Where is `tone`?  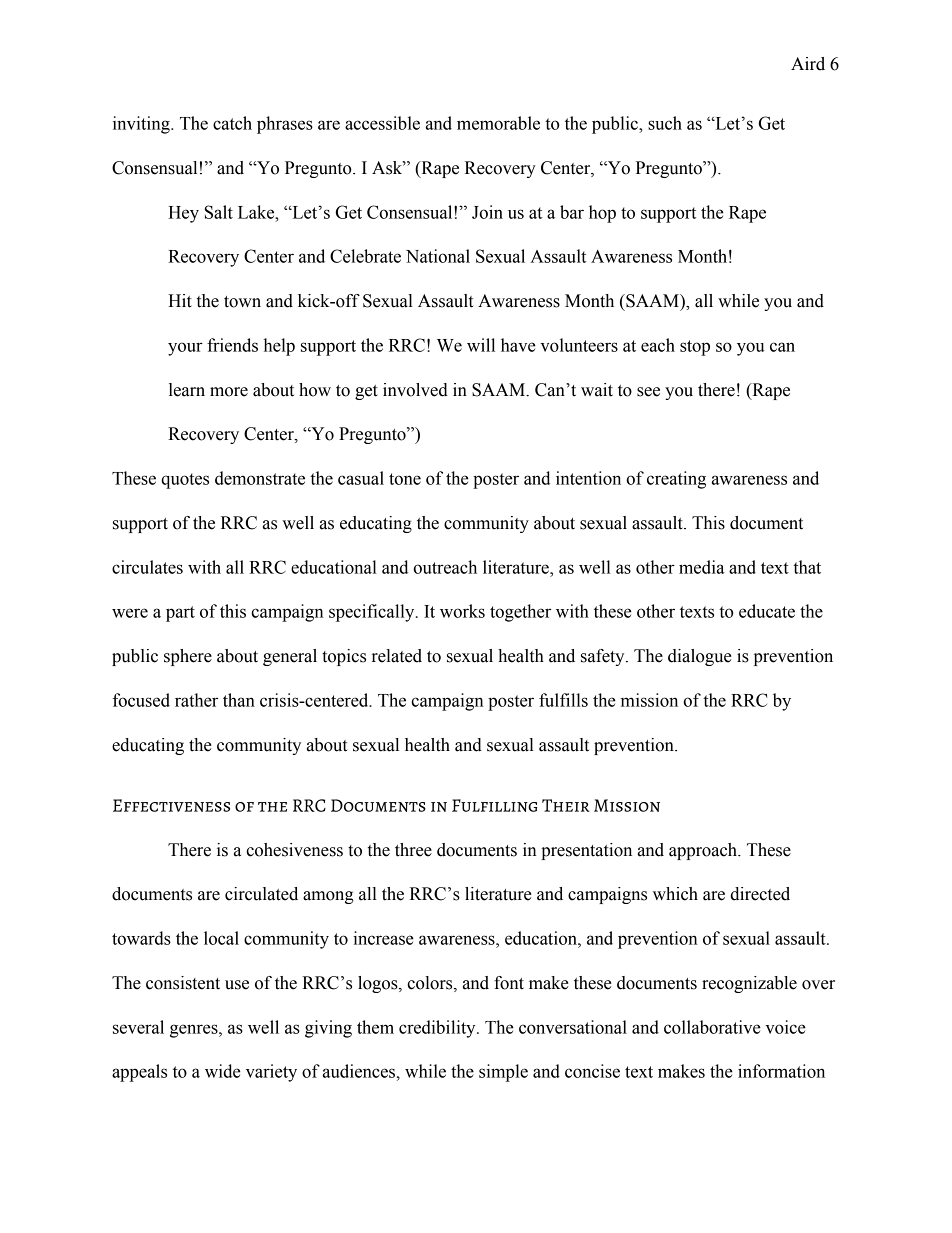 tone is located at coordinates (405, 479).
